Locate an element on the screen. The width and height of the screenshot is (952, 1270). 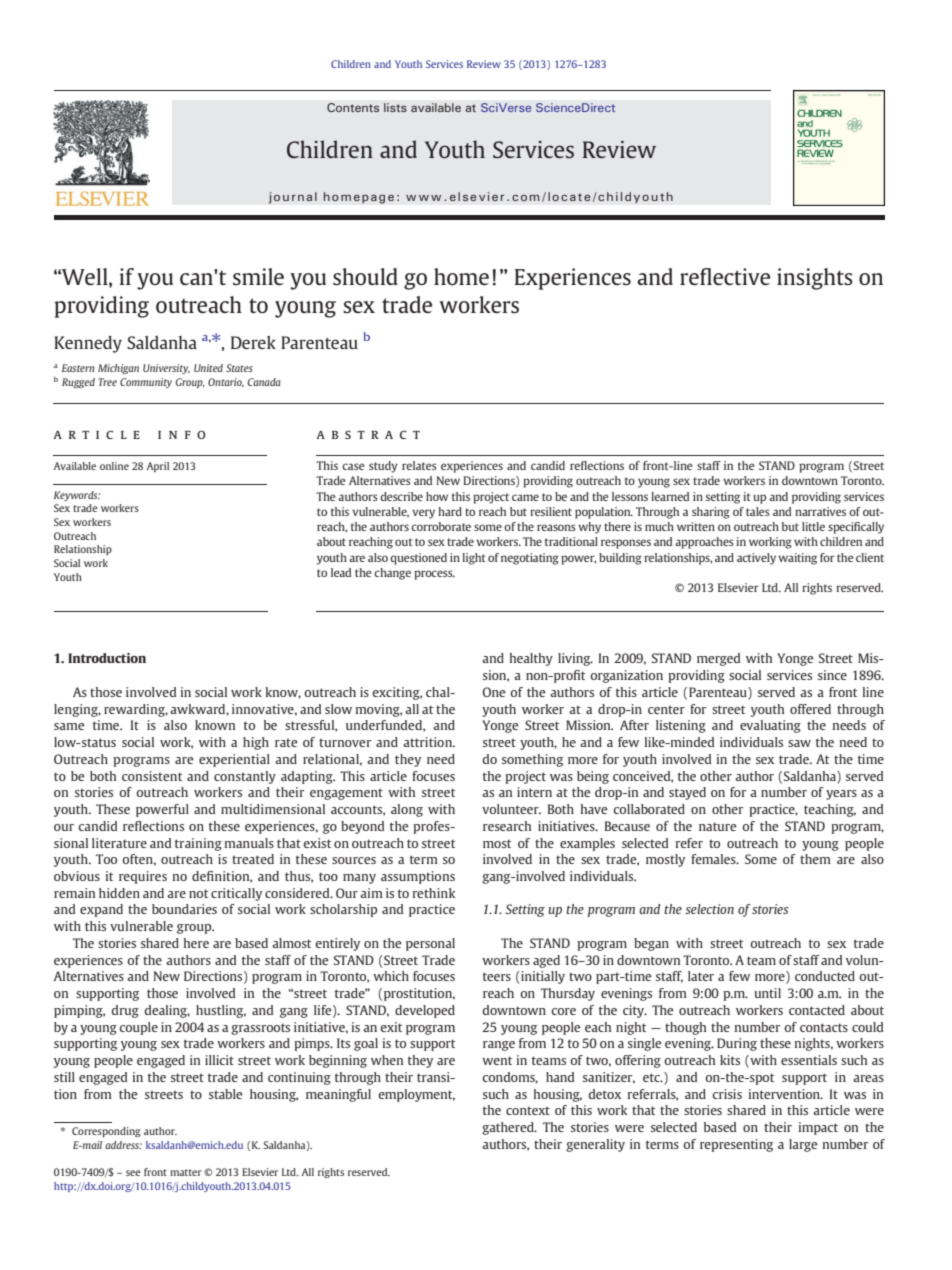
matter is located at coordinates (186, 1172).
